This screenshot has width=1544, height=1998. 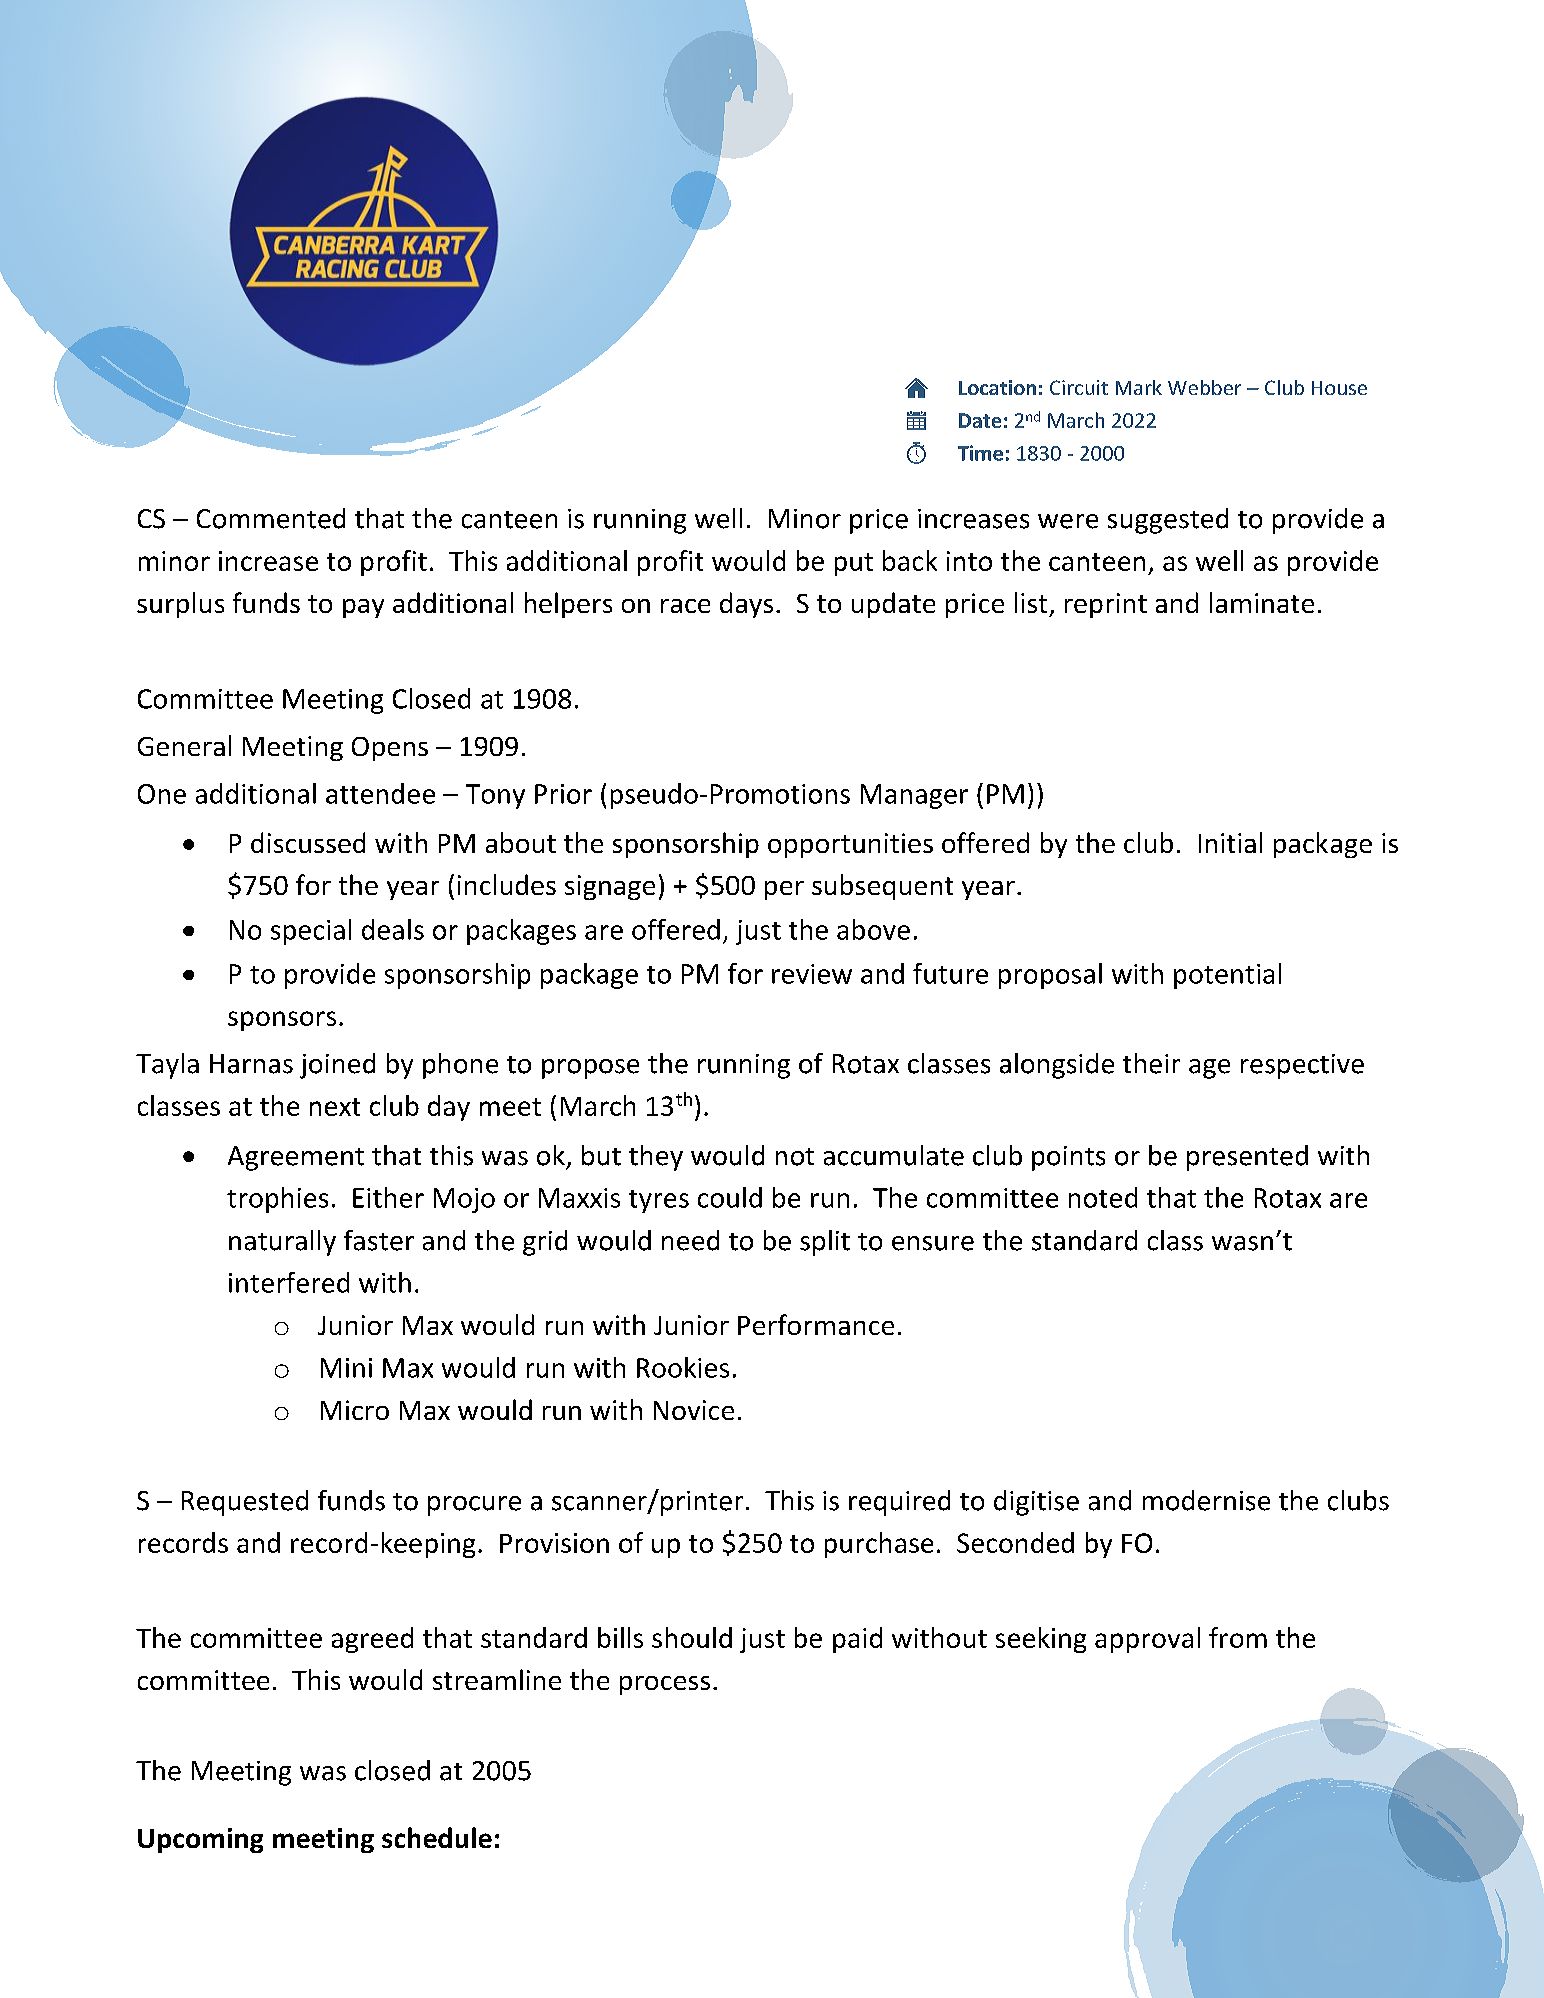 I want to click on approval, so click(x=1147, y=1640).
